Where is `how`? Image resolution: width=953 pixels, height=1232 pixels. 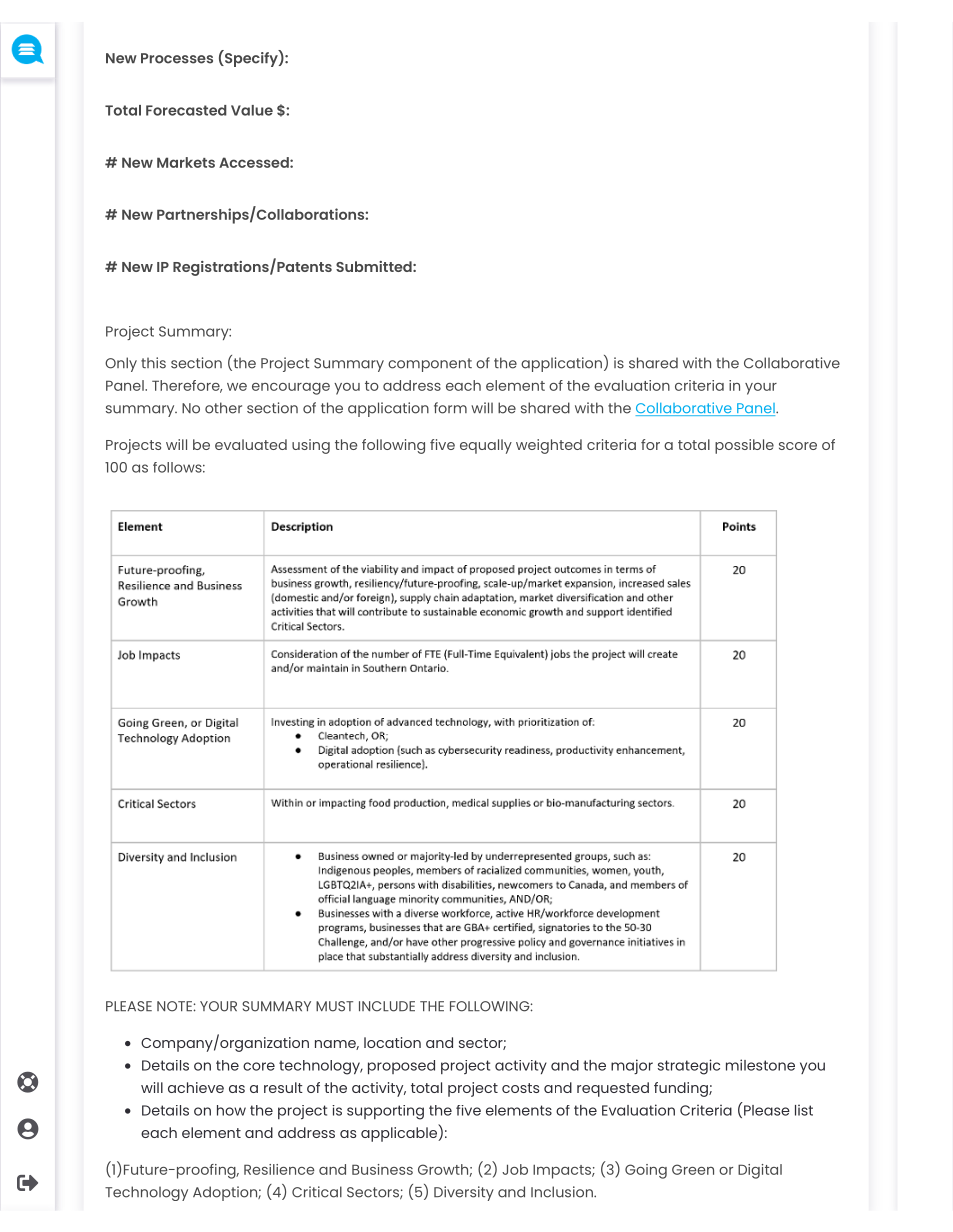
how is located at coordinates (231, 1110).
